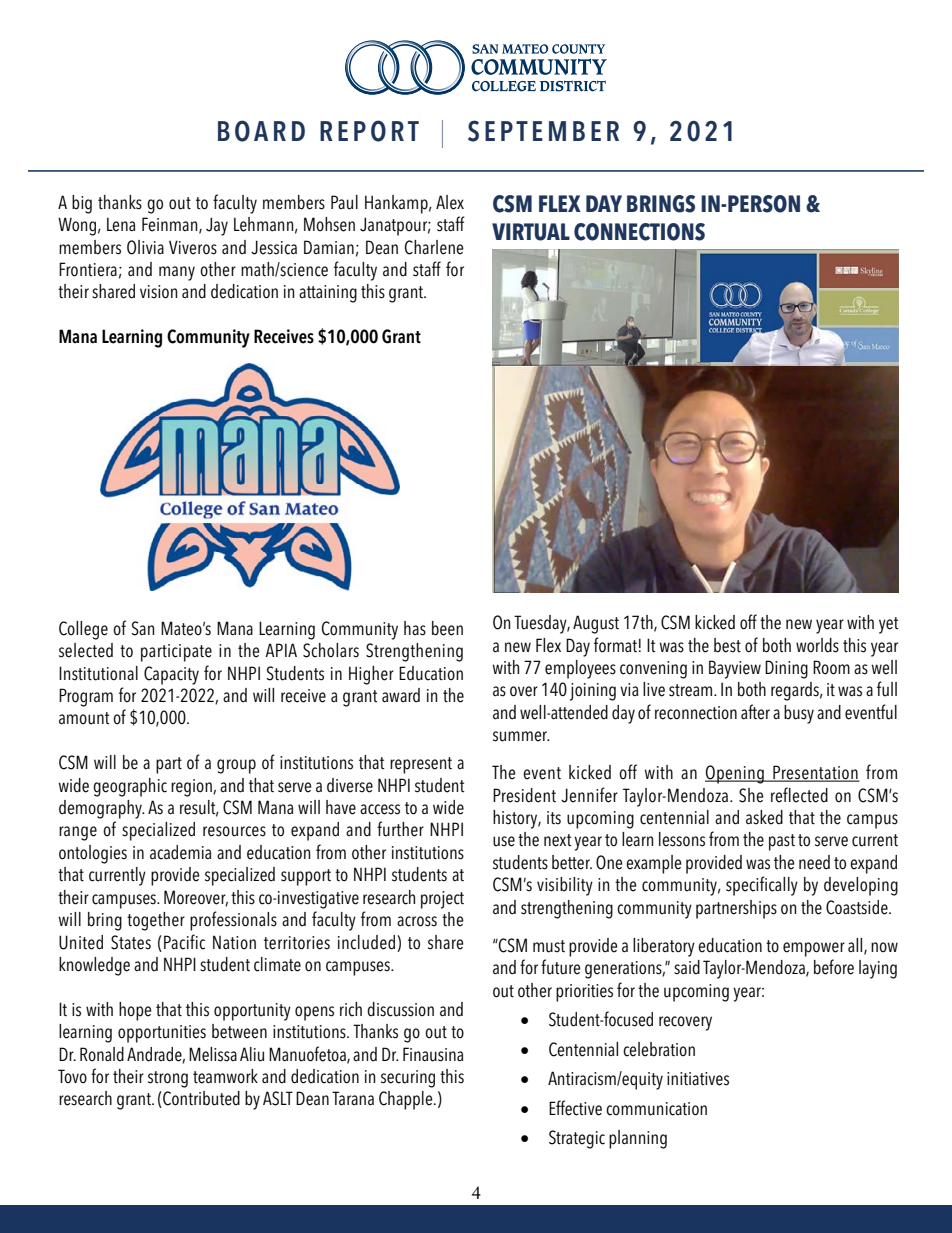 The height and width of the screenshot is (1233, 952). What do you see at coordinates (814, 862) in the screenshot?
I see `need` at bounding box center [814, 862].
